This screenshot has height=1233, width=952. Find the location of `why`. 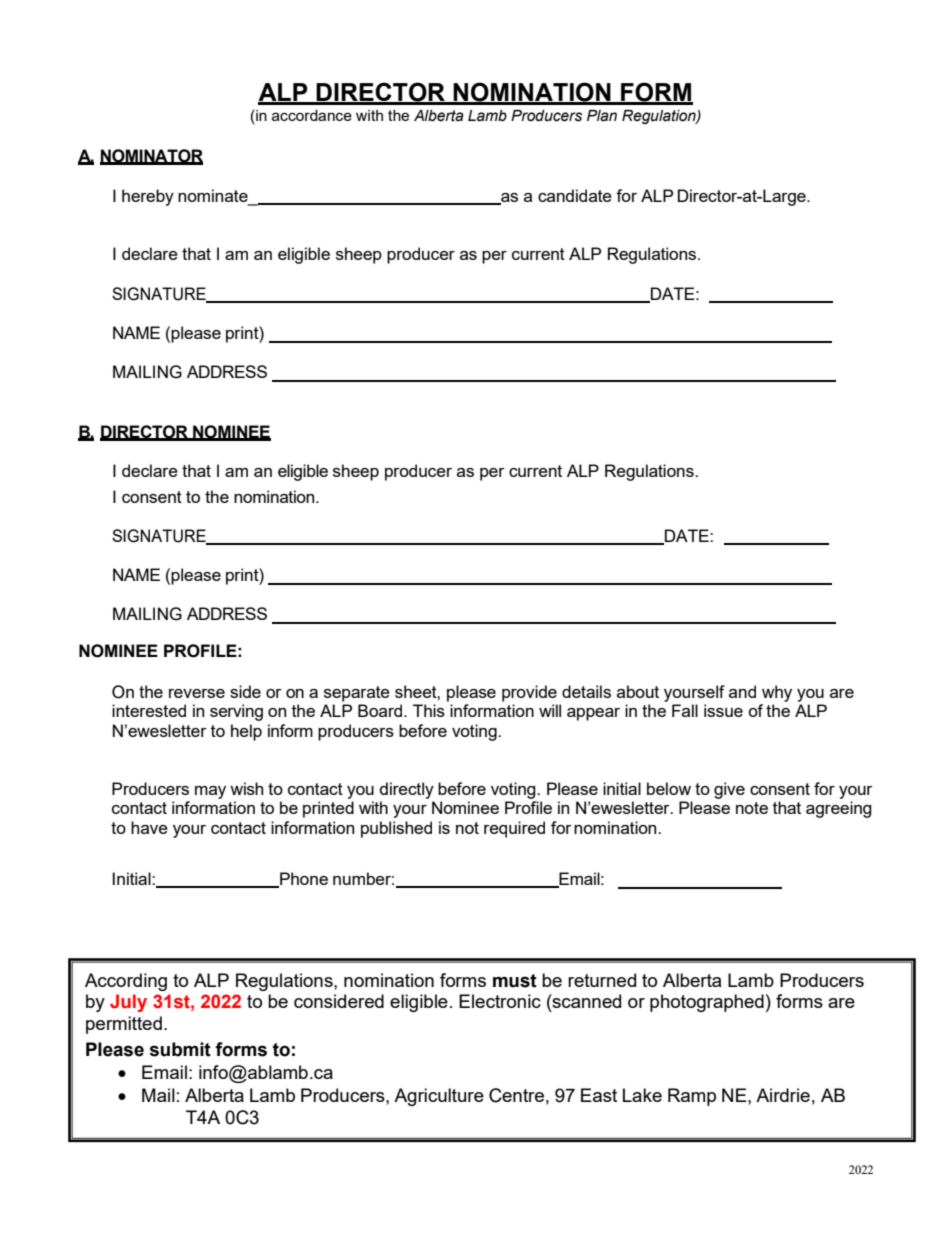

why is located at coordinates (777, 693).
